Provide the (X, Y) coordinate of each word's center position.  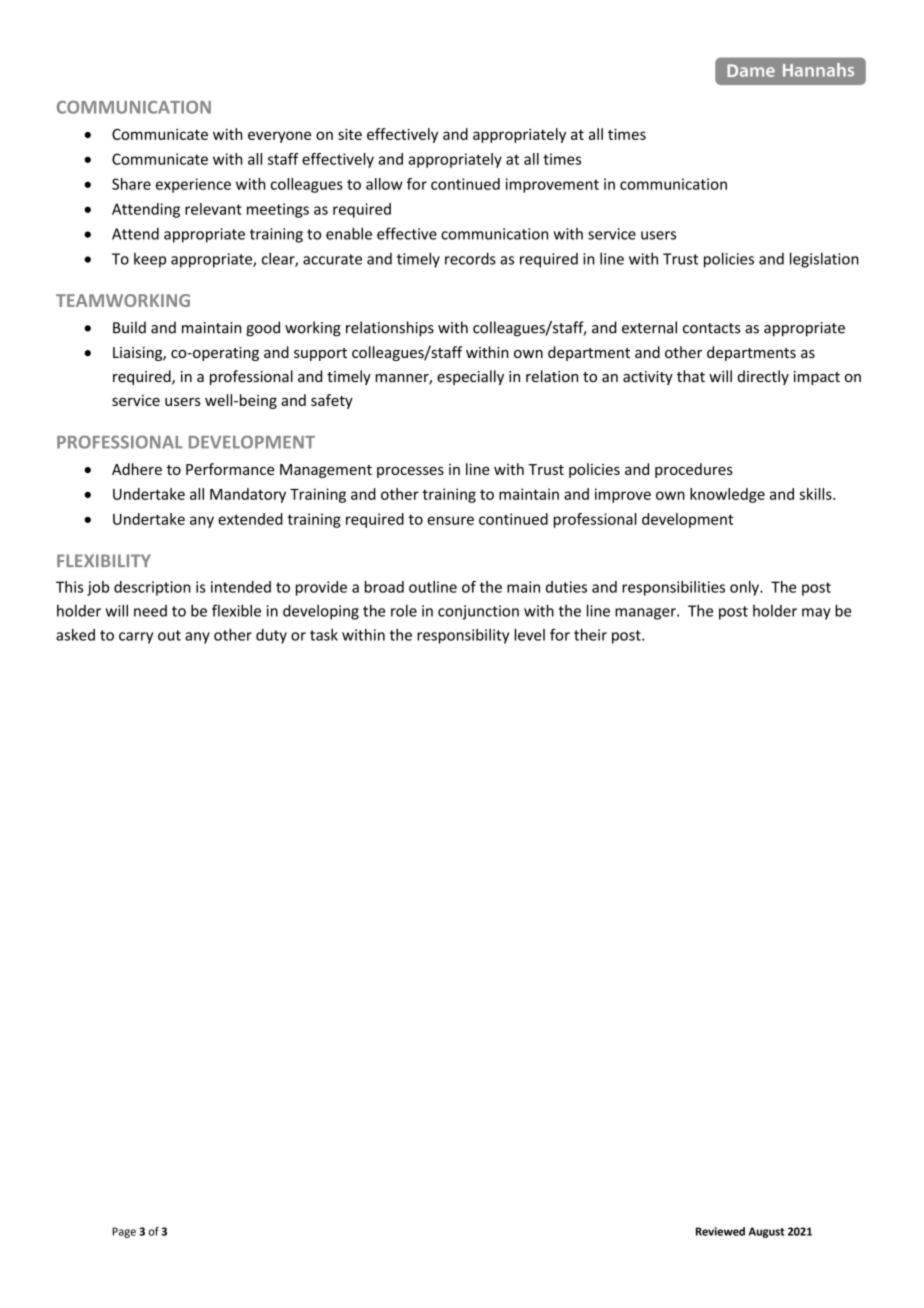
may (816, 614)
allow (384, 184)
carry (136, 638)
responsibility (463, 636)
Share (131, 184)
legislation (824, 260)
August (766, 1232)
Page (124, 1232)
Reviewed (720, 1231)
